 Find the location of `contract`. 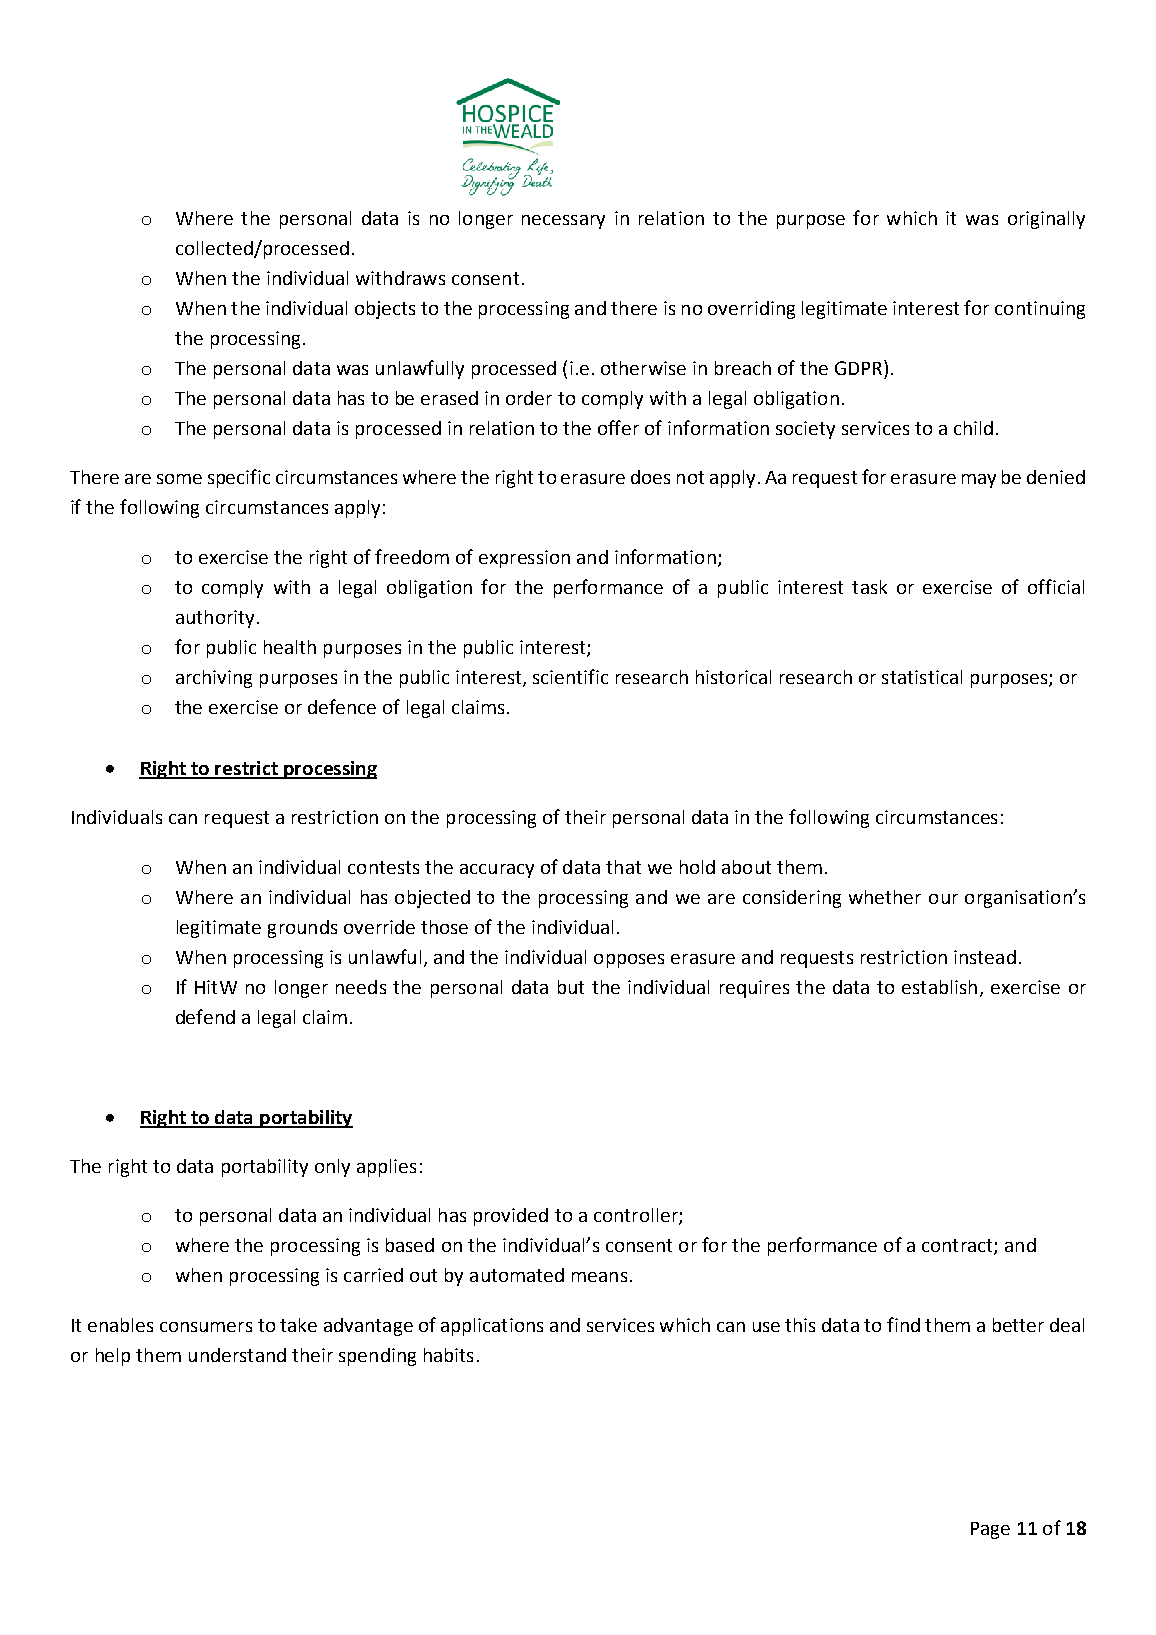

contract is located at coordinates (958, 1247).
